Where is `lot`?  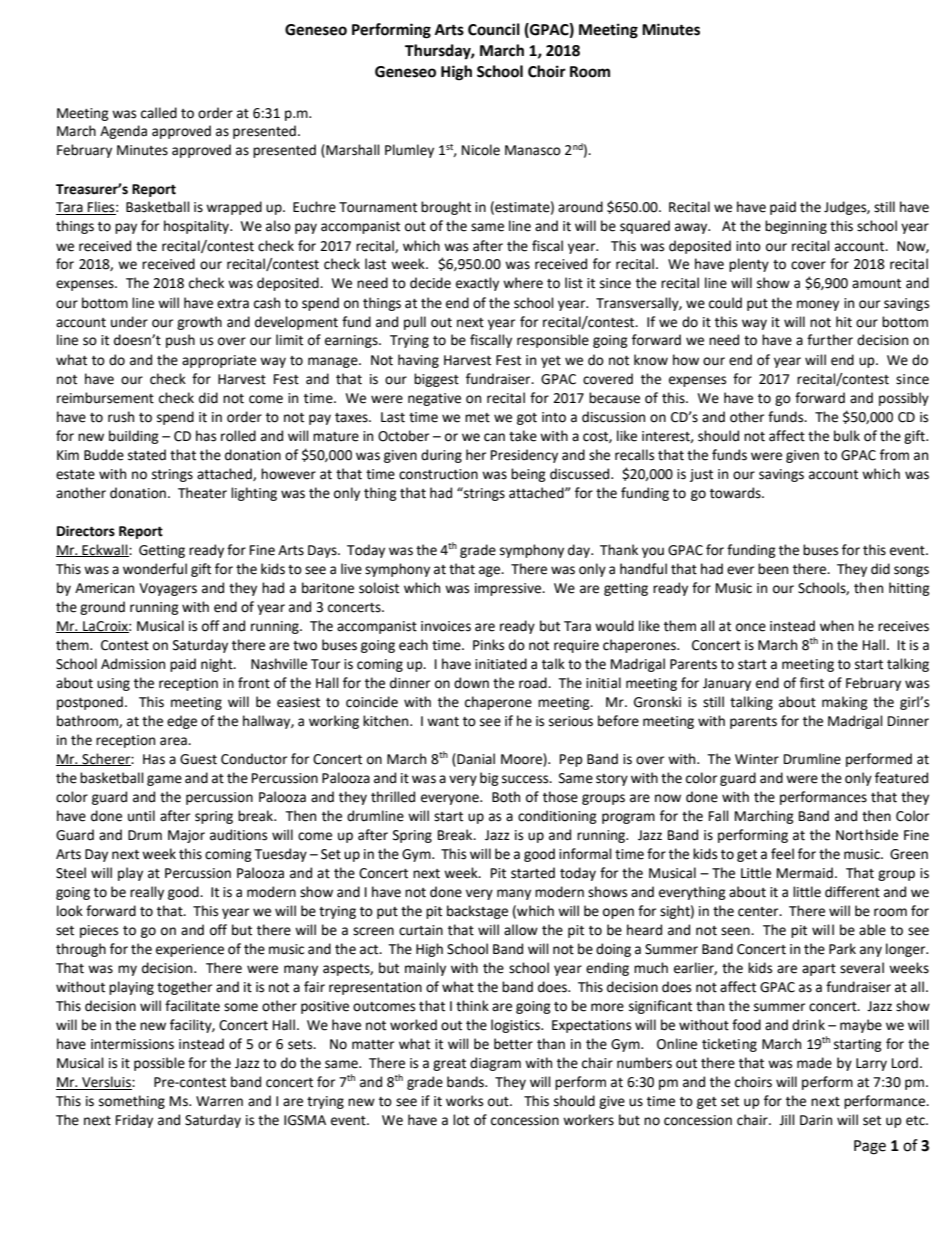
lot is located at coordinates (461, 1120).
